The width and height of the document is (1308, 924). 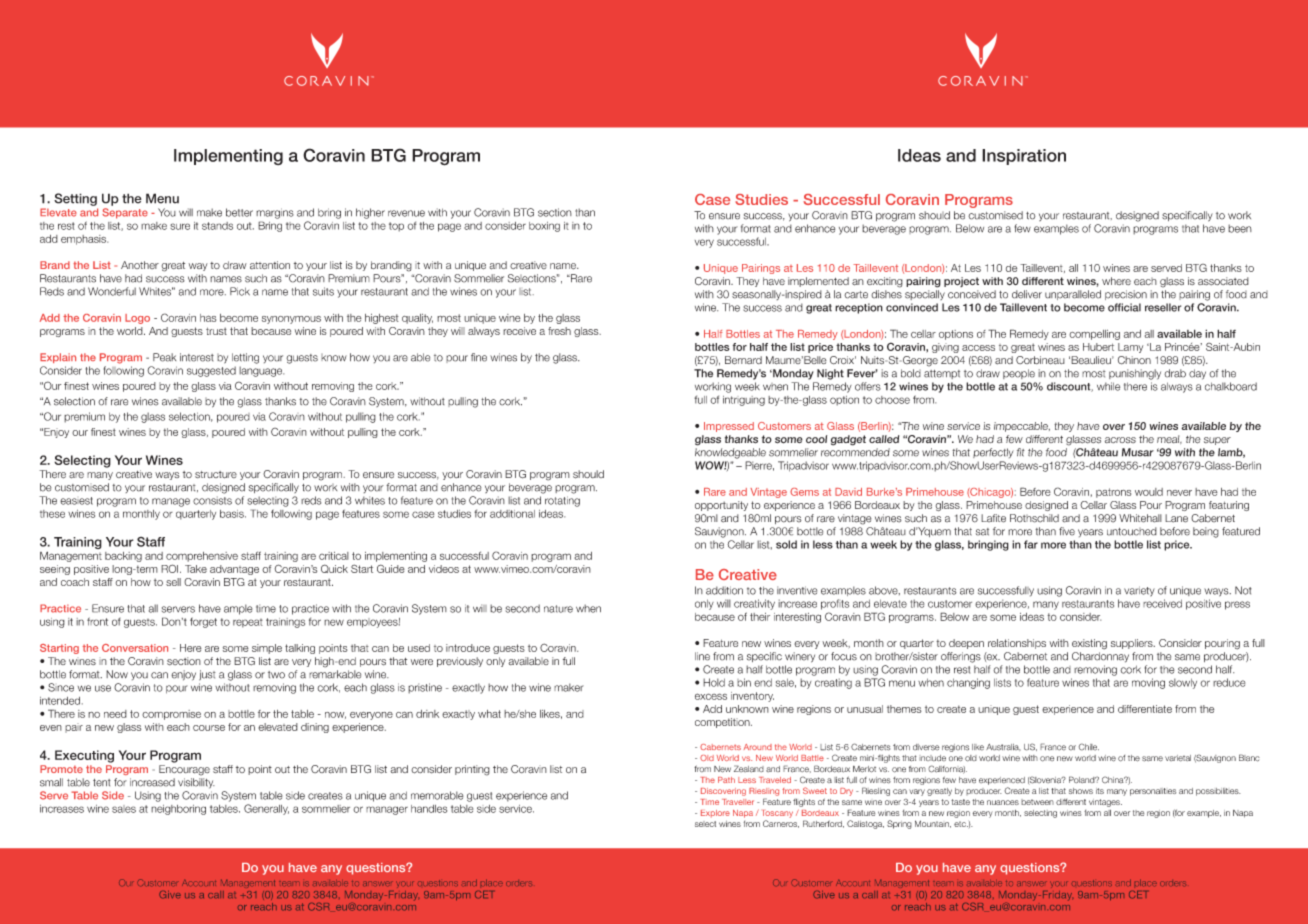 I want to click on Explore, so click(x=715, y=814).
